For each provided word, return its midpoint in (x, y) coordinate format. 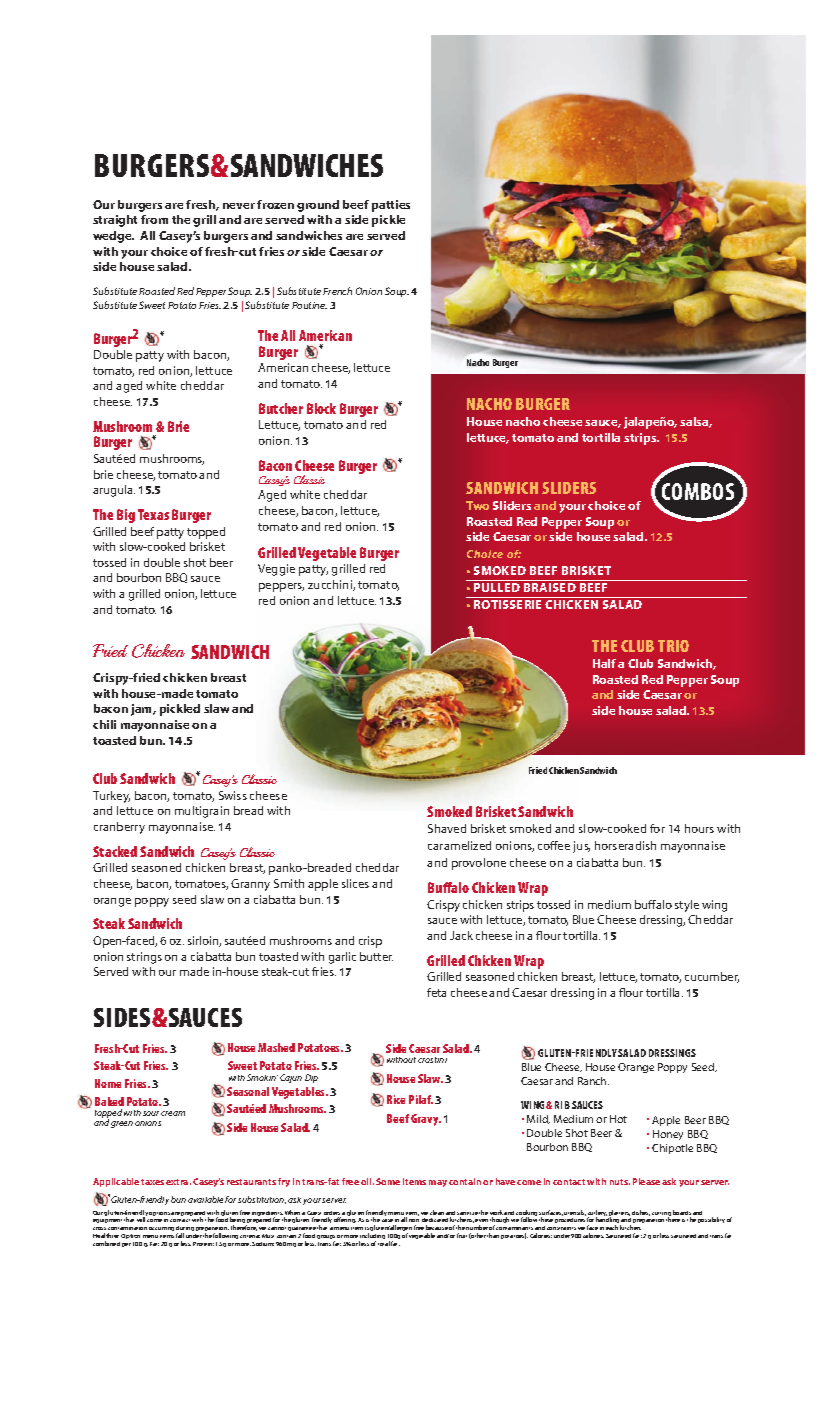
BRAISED (550, 587)
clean (437, 1212)
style (687, 906)
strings (144, 958)
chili (104, 724)
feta (436, 992)
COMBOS (698, 491)
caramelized (459, 845)
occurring (161, 1229)
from (154, 219)
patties (391, 206)
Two (477, 505)
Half (604, 663)
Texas (153, 514)
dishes (641, 1213)
